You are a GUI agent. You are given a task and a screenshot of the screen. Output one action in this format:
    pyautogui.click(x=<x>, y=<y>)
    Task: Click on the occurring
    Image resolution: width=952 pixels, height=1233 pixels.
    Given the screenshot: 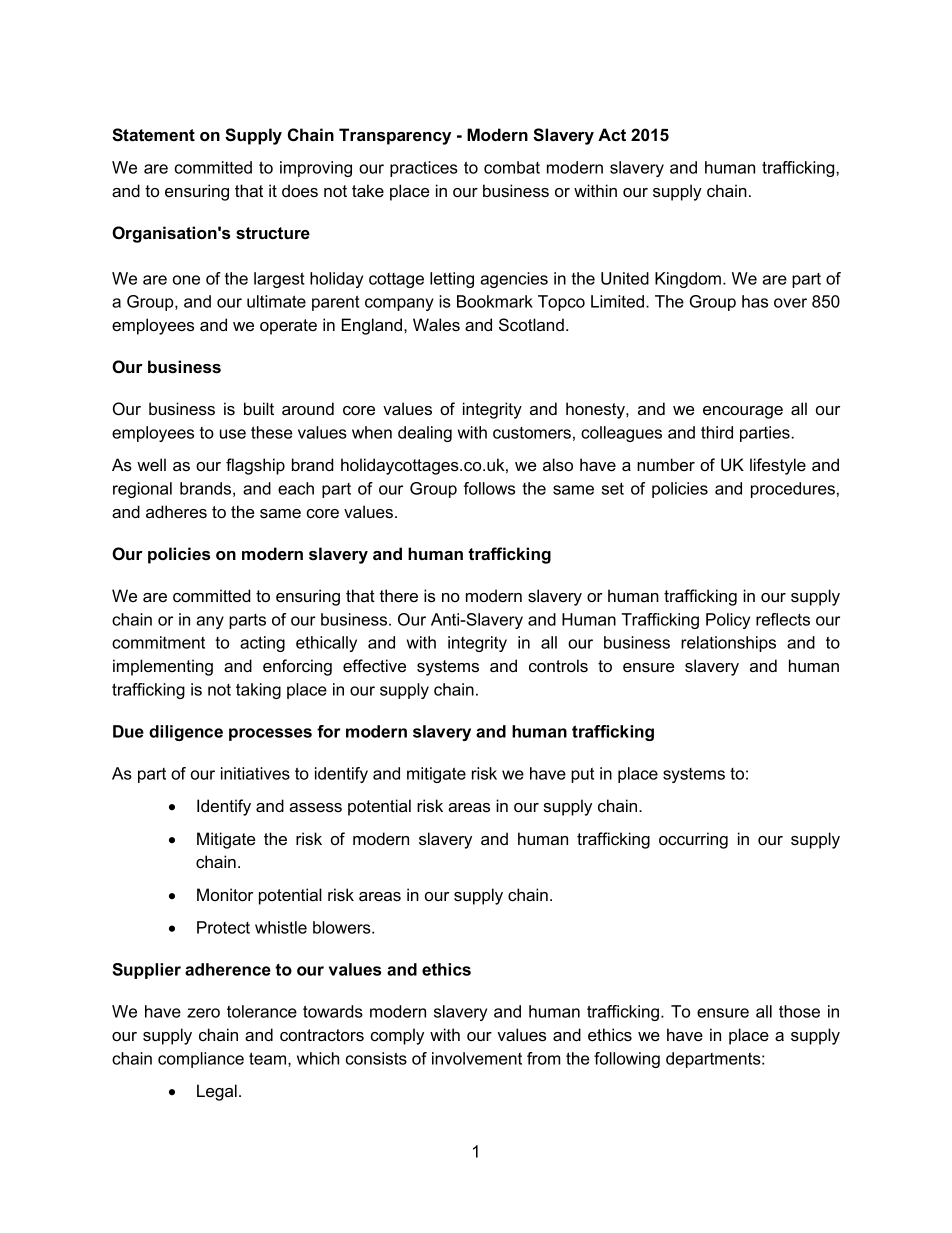 What is the action you would take?
    pyautogui.click(x=693, y=840)
